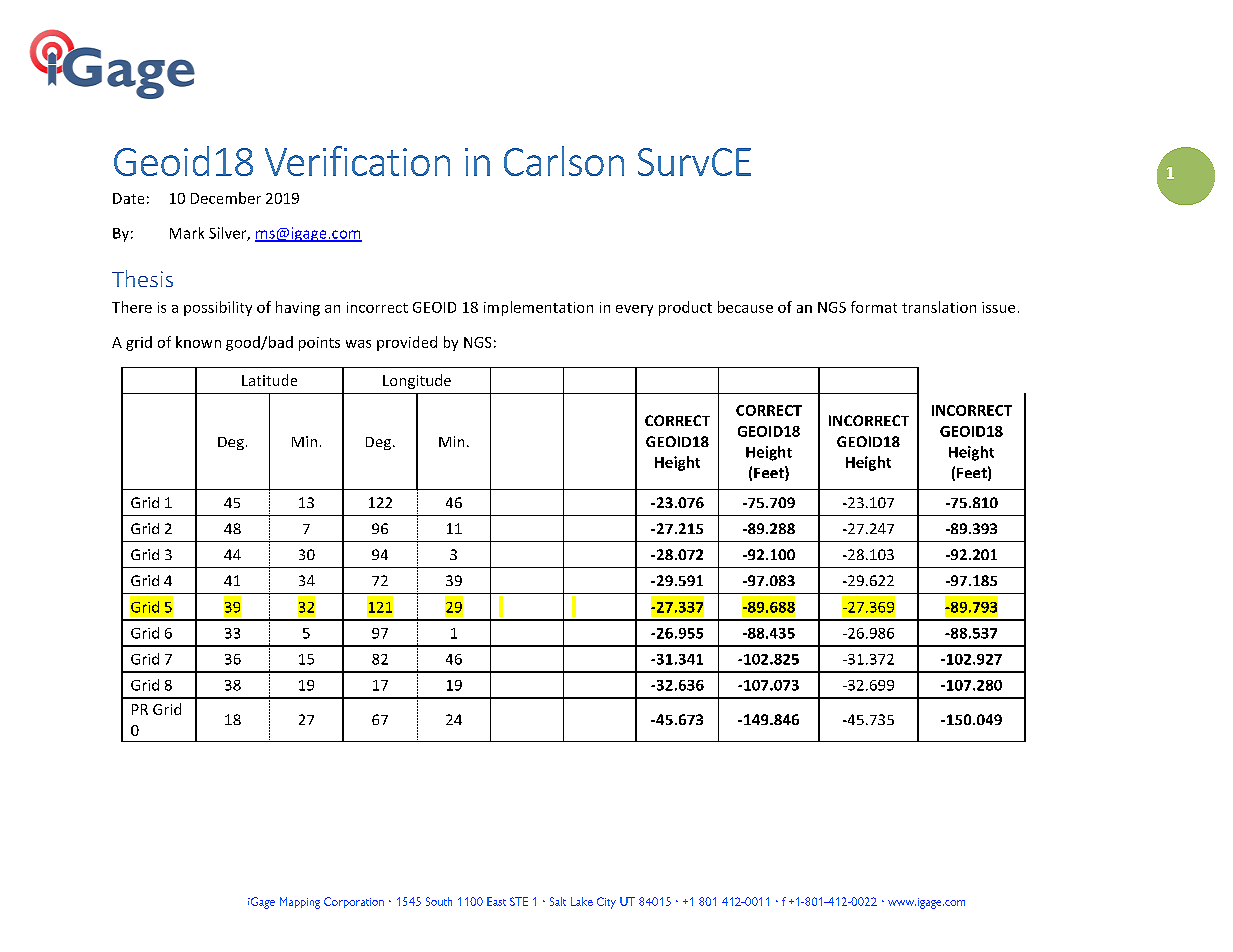 This screenshot has width=1233, height=952. I want to click on issue, so click(998, 307).
